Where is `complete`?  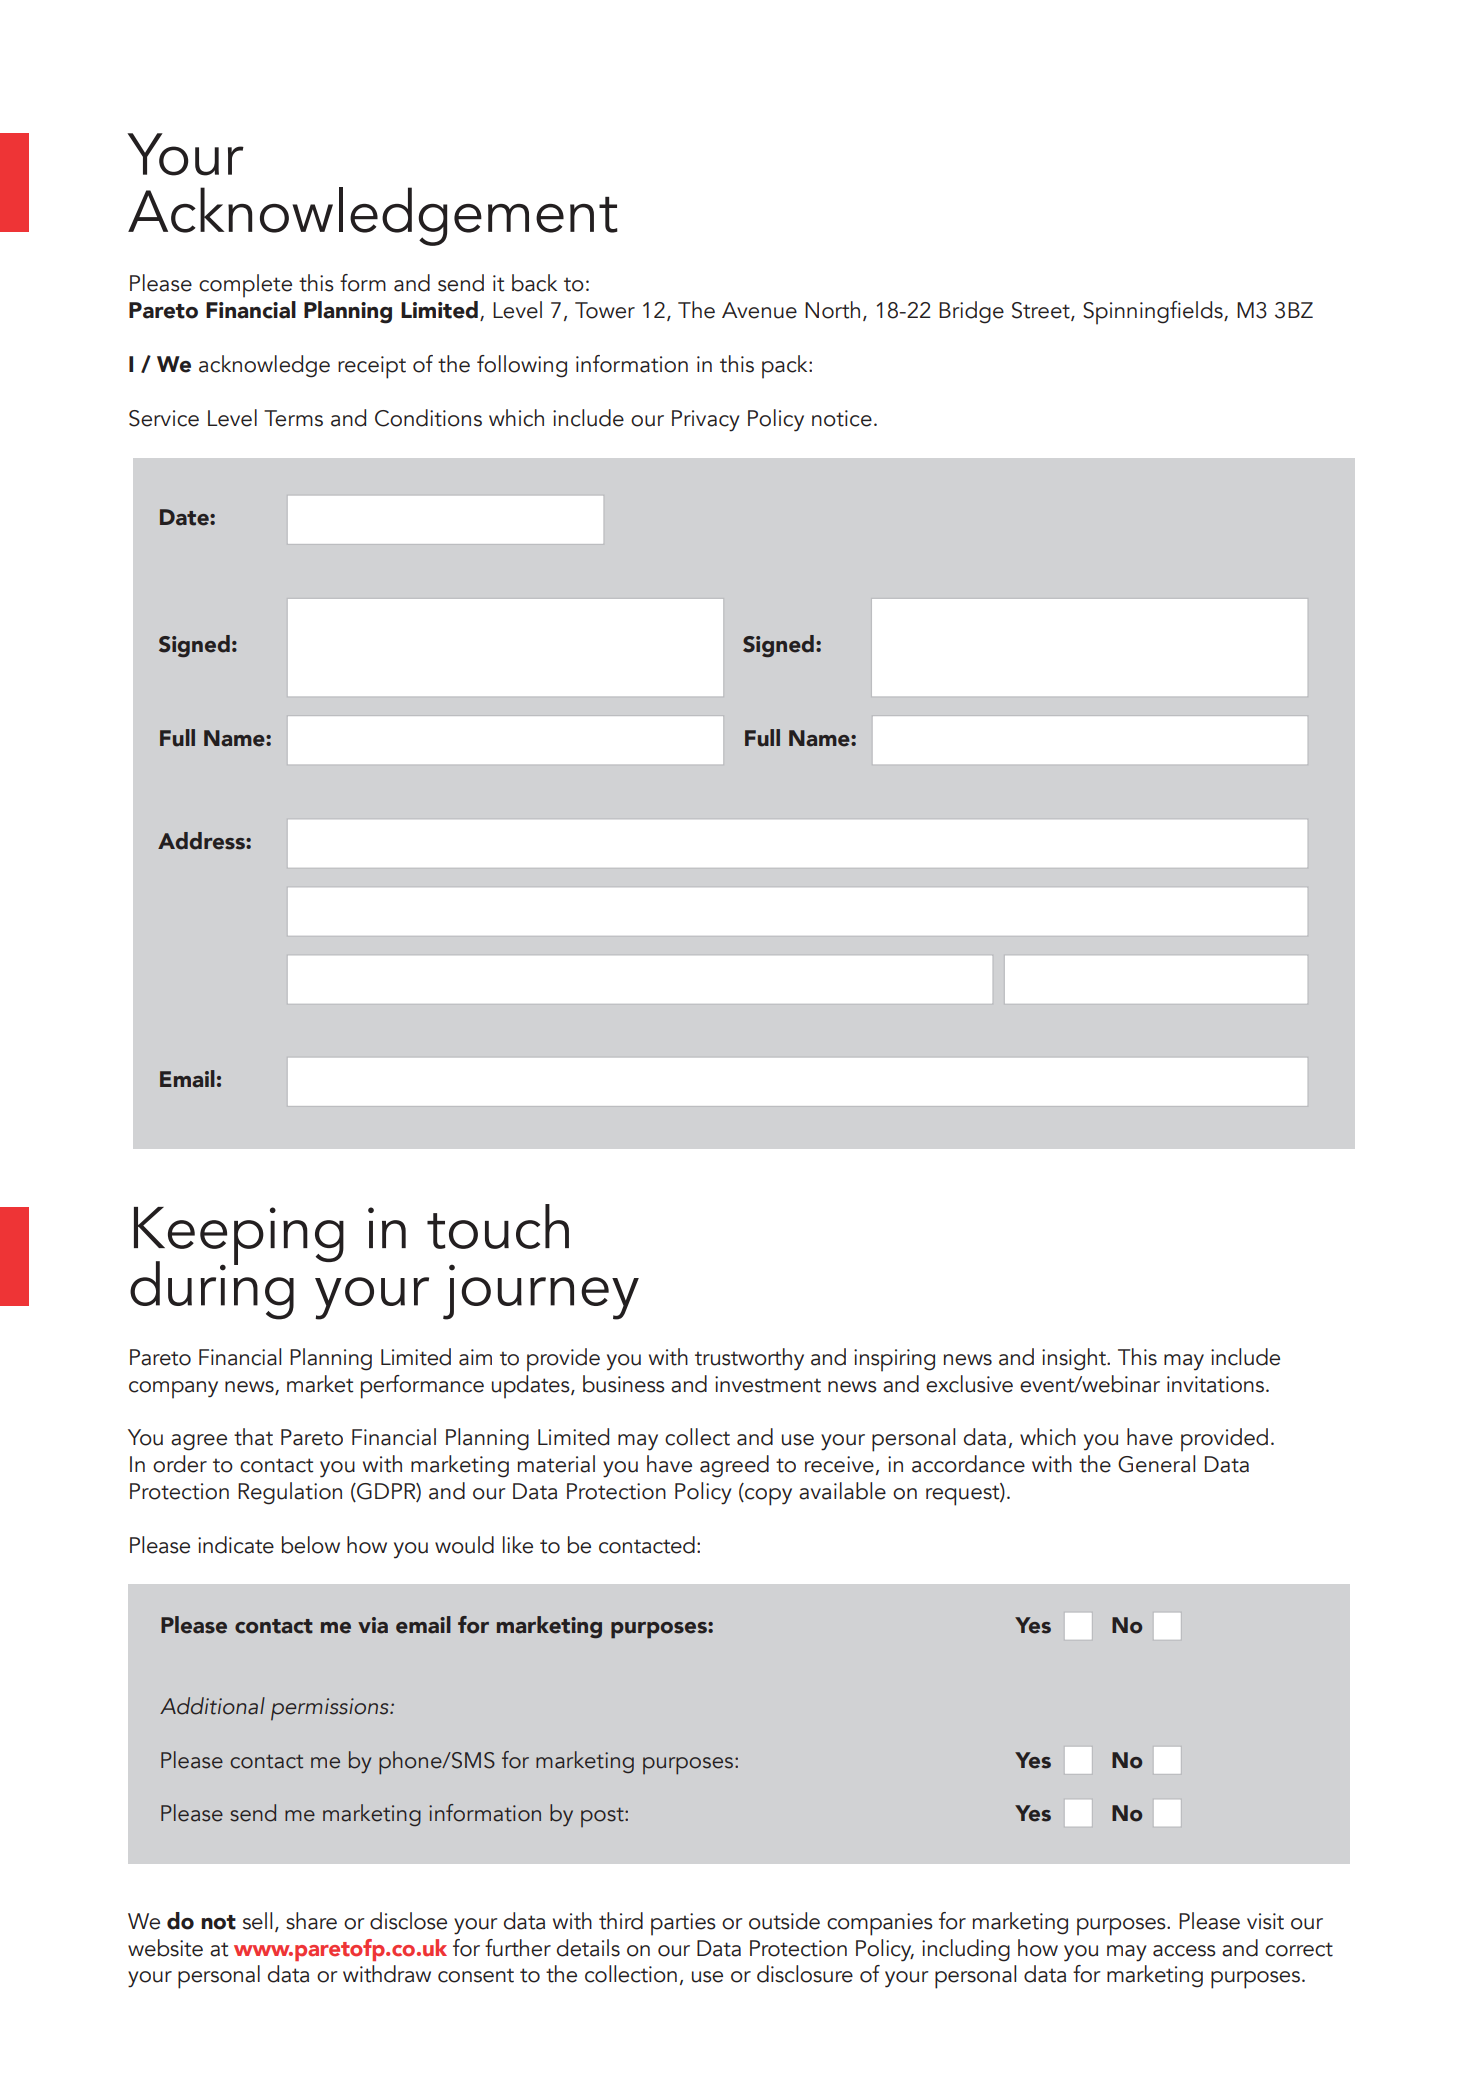 complete is located at coordinates (245, 286).
